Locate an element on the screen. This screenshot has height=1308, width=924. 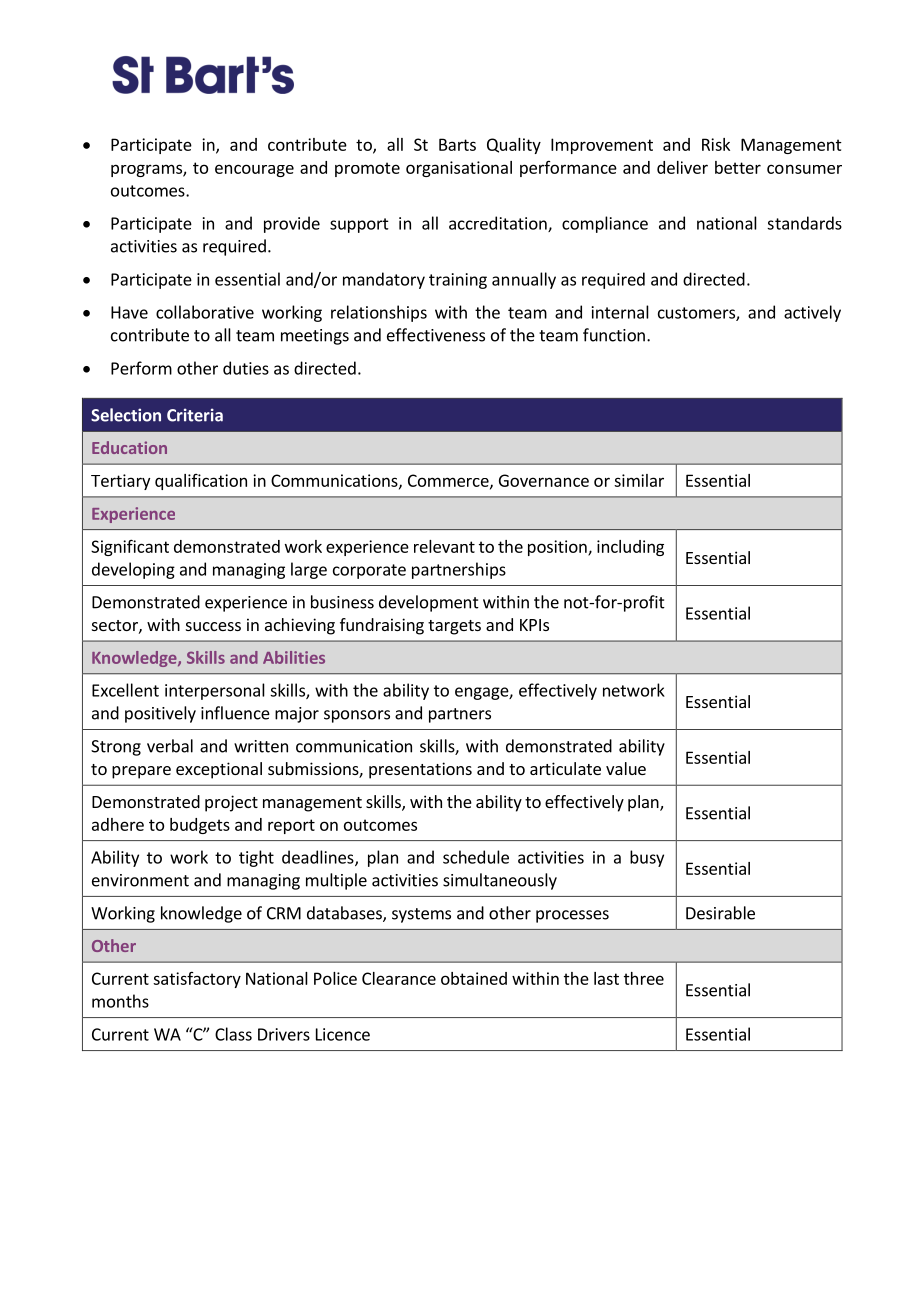
similar is located at coordinates (639, 480).
